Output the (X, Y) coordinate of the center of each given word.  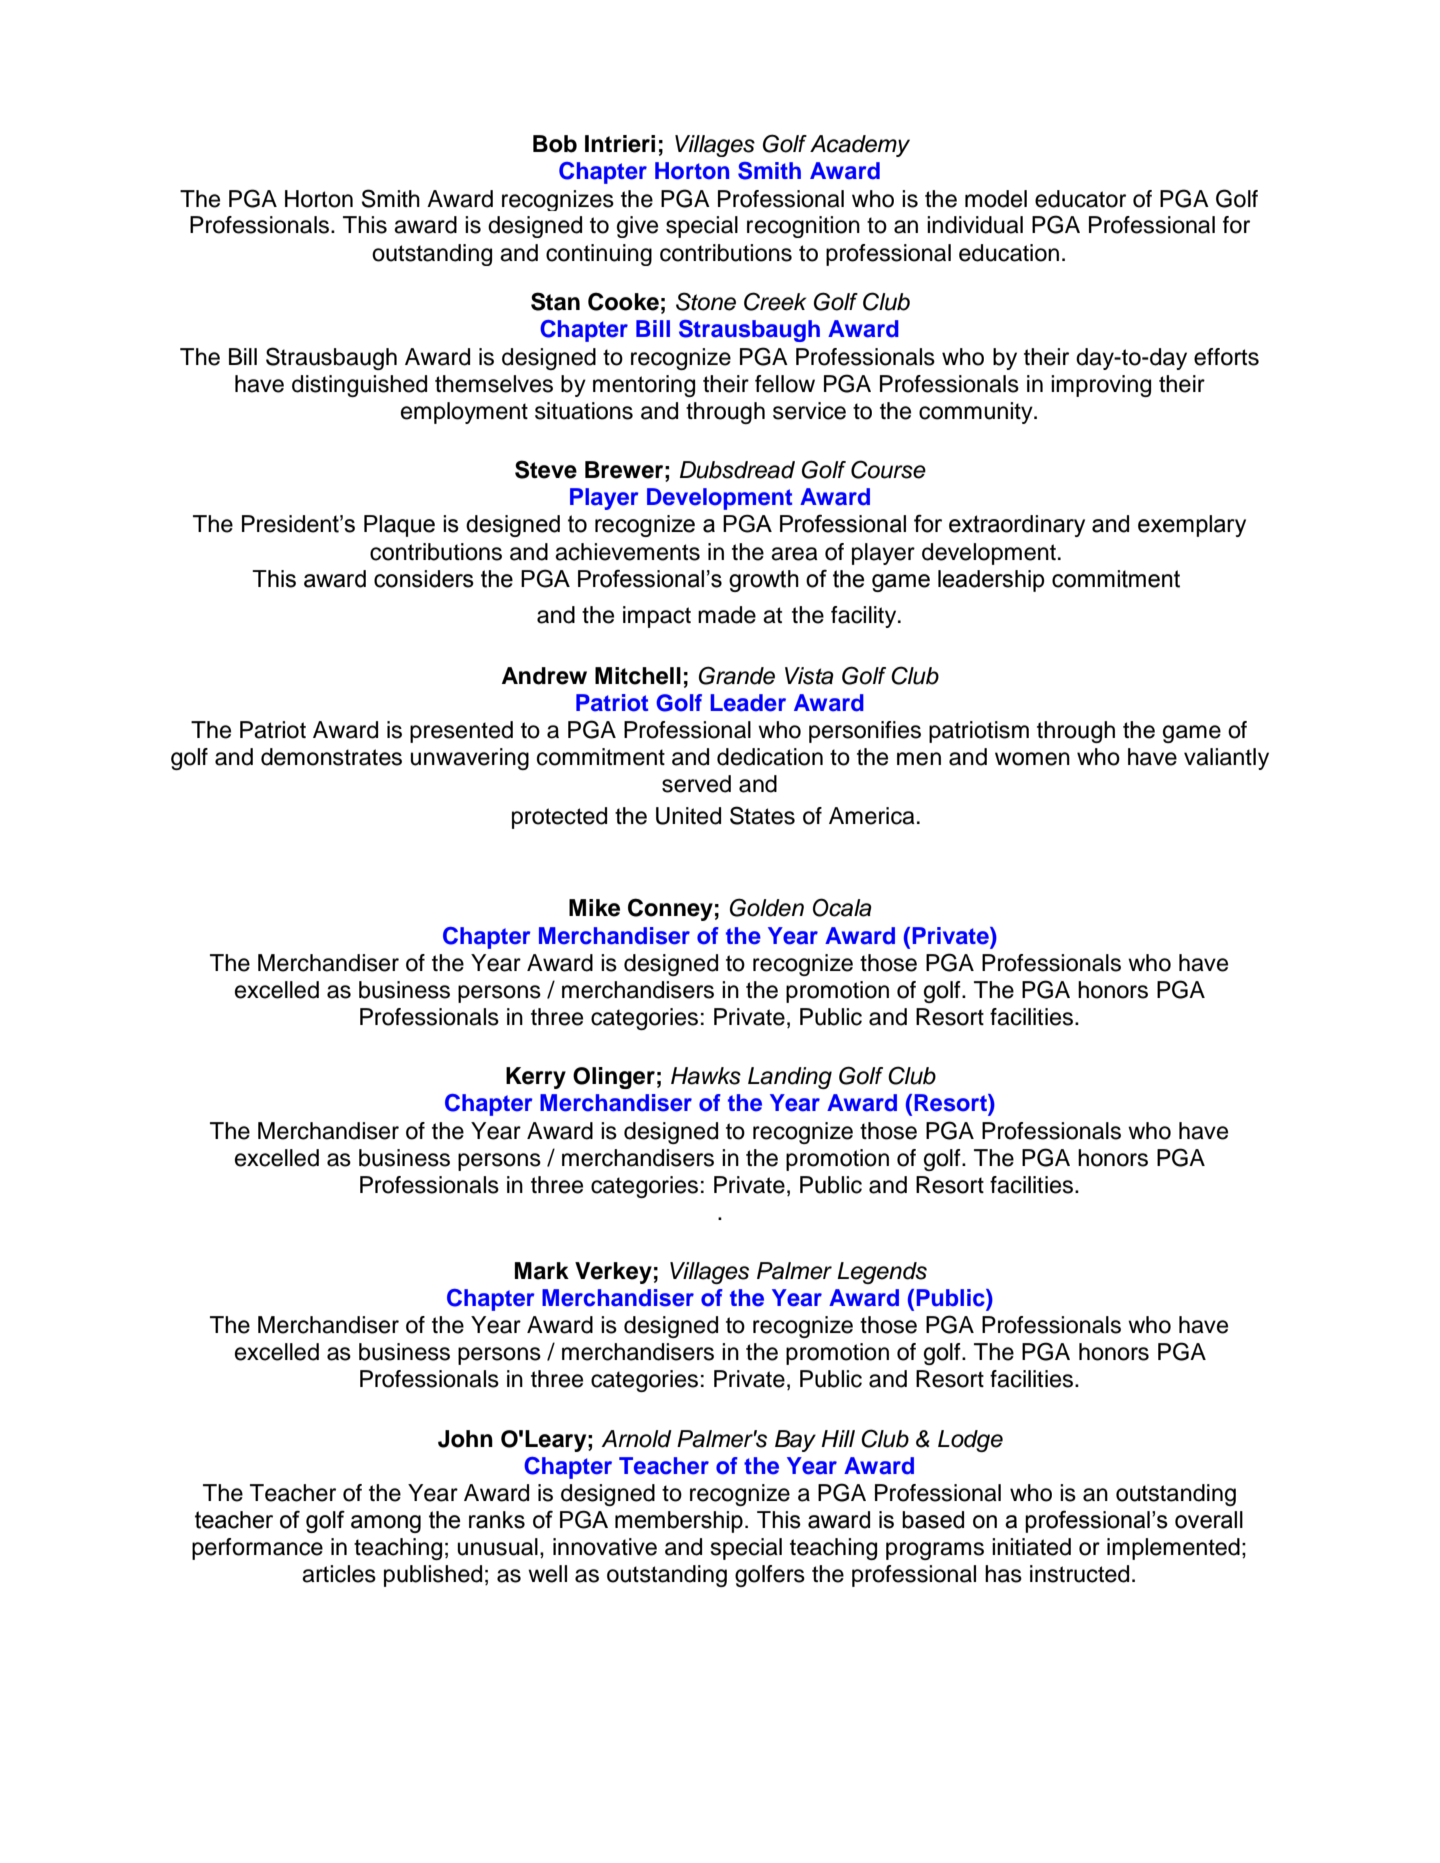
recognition (803, 227)
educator (1080, 199)
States (762, 815)
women (1032, 759)
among (386, 1524)
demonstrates (331, 757)
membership (679, 1522)
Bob (555, 144)
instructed (1079, 1574)
